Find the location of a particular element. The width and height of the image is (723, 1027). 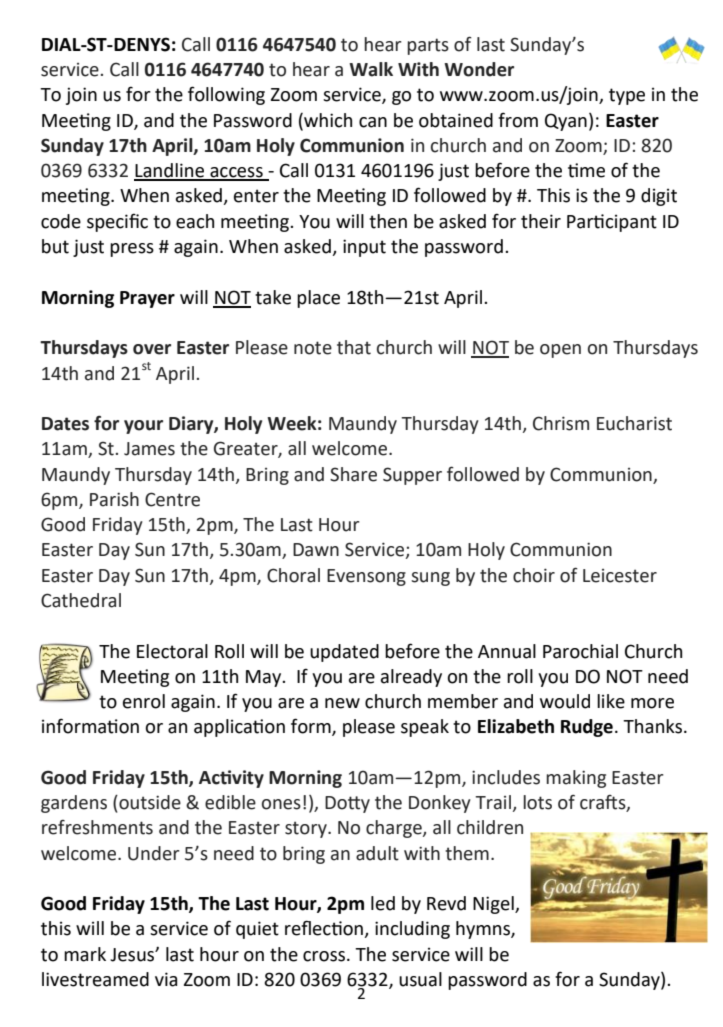

following is located at coordinates (226, 95).
